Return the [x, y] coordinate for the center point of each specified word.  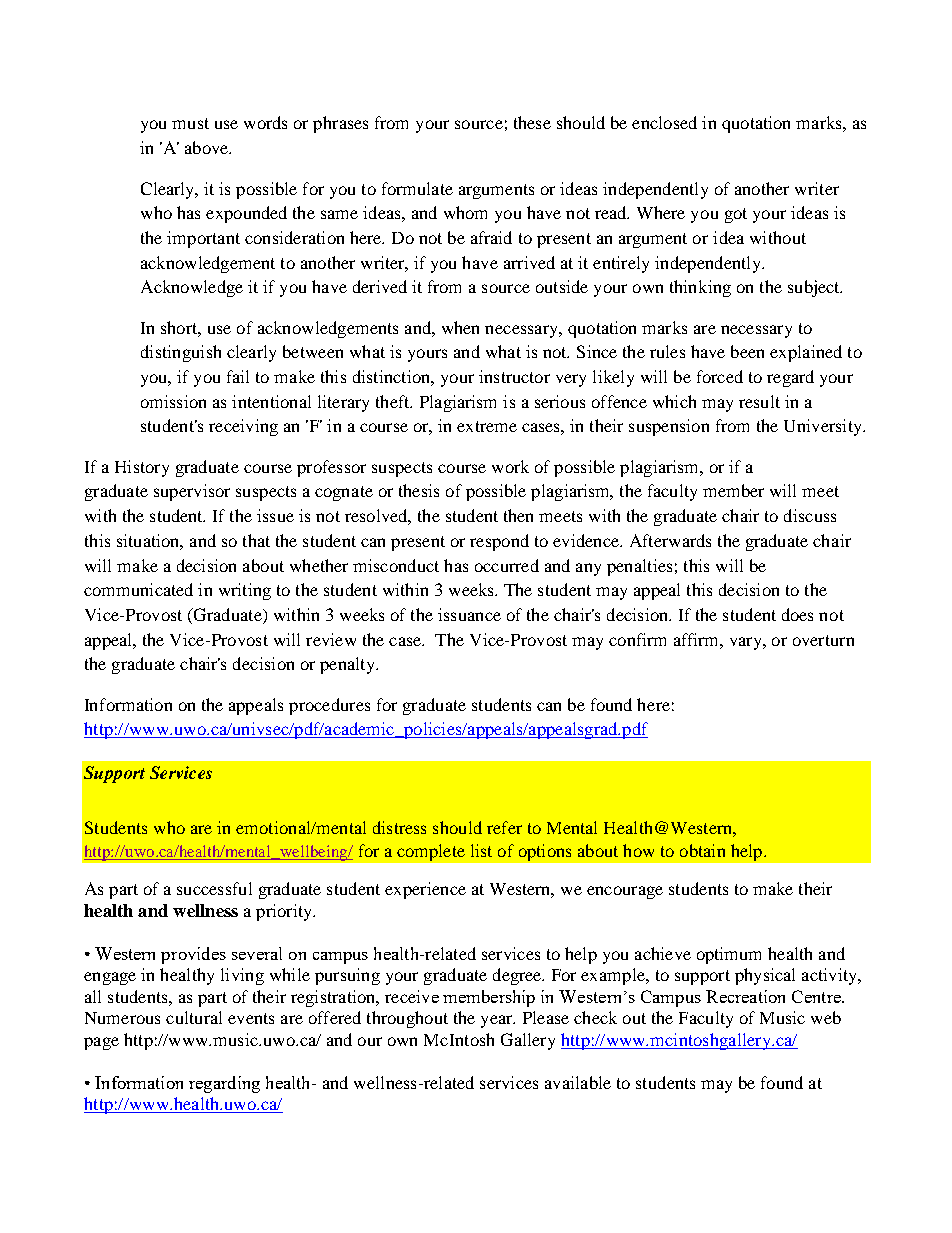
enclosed [664, 122]
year [498, 1021]
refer [504, 827]
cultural [194, 1017]
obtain [702, 850]
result [759, 401]
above [208, 147]
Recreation [745, 996]
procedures [329, 706]
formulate [417, 188]
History [142, 468]
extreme [487, 426]
